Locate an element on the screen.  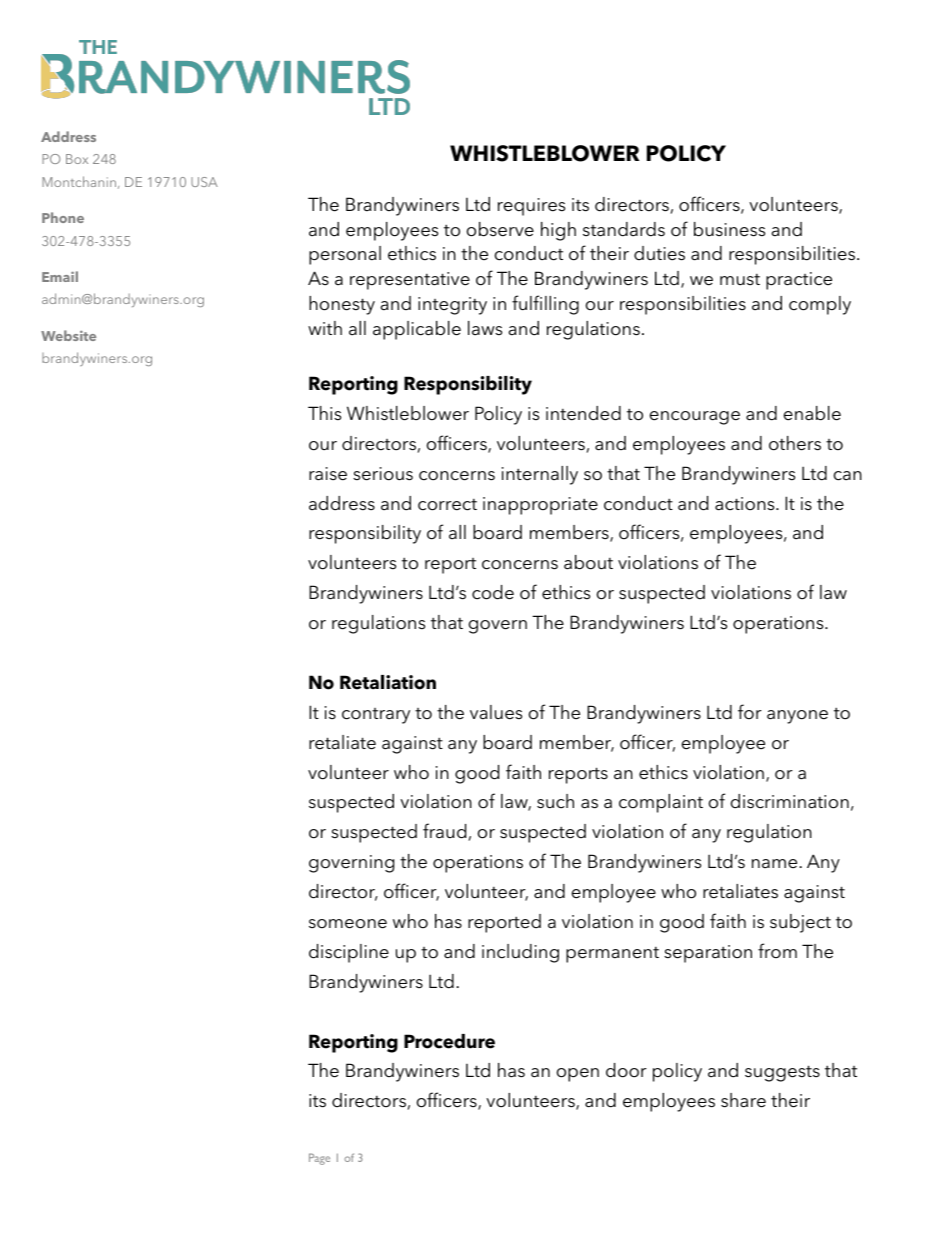
USA is located at coordinates (204, 182).
